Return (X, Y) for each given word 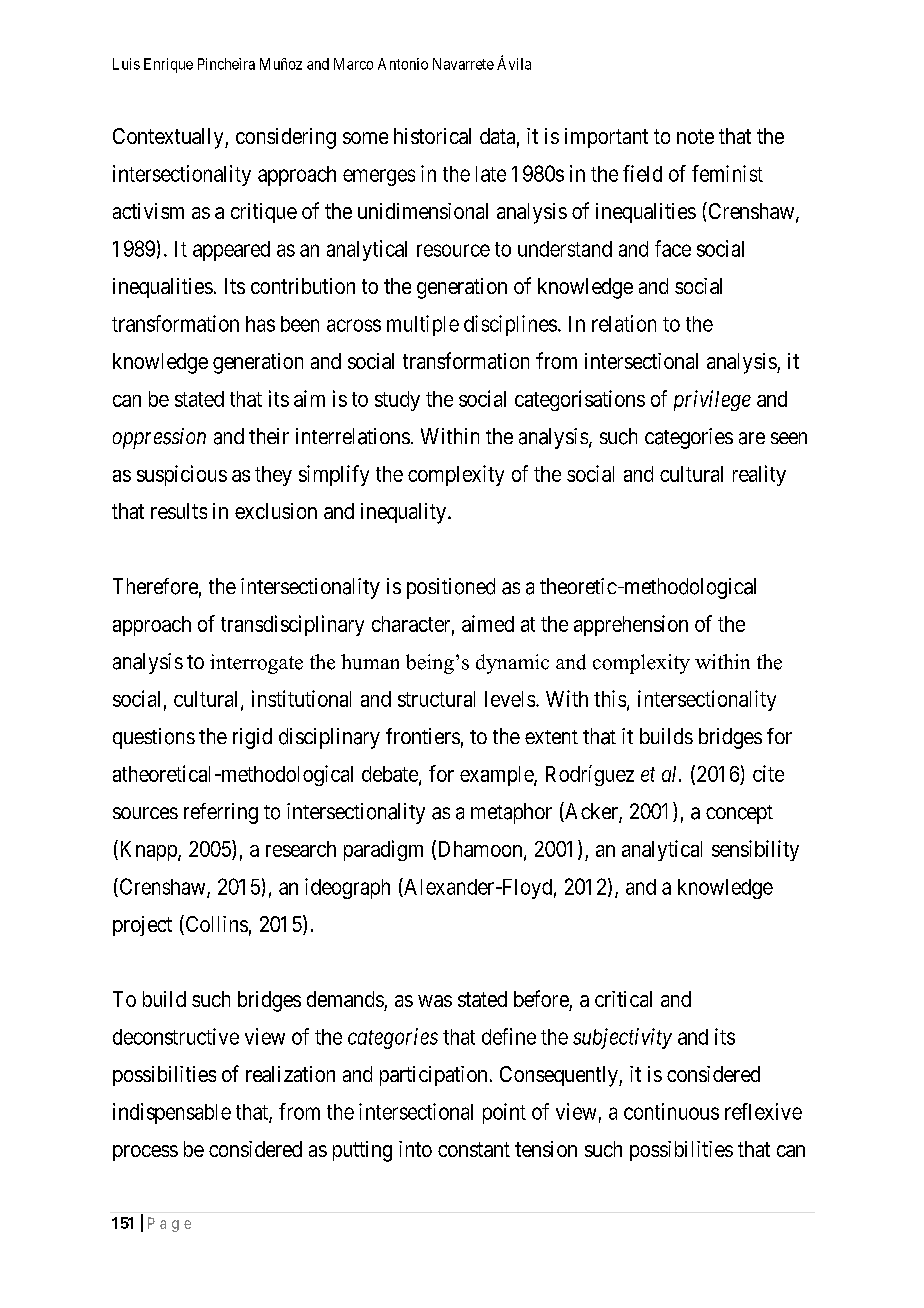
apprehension (631, 625)
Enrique (168, 65)
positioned (451, 588)
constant (474, 1149)
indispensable (172, 1113)
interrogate (256, 664)
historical (432, 136)
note (695, 136)
